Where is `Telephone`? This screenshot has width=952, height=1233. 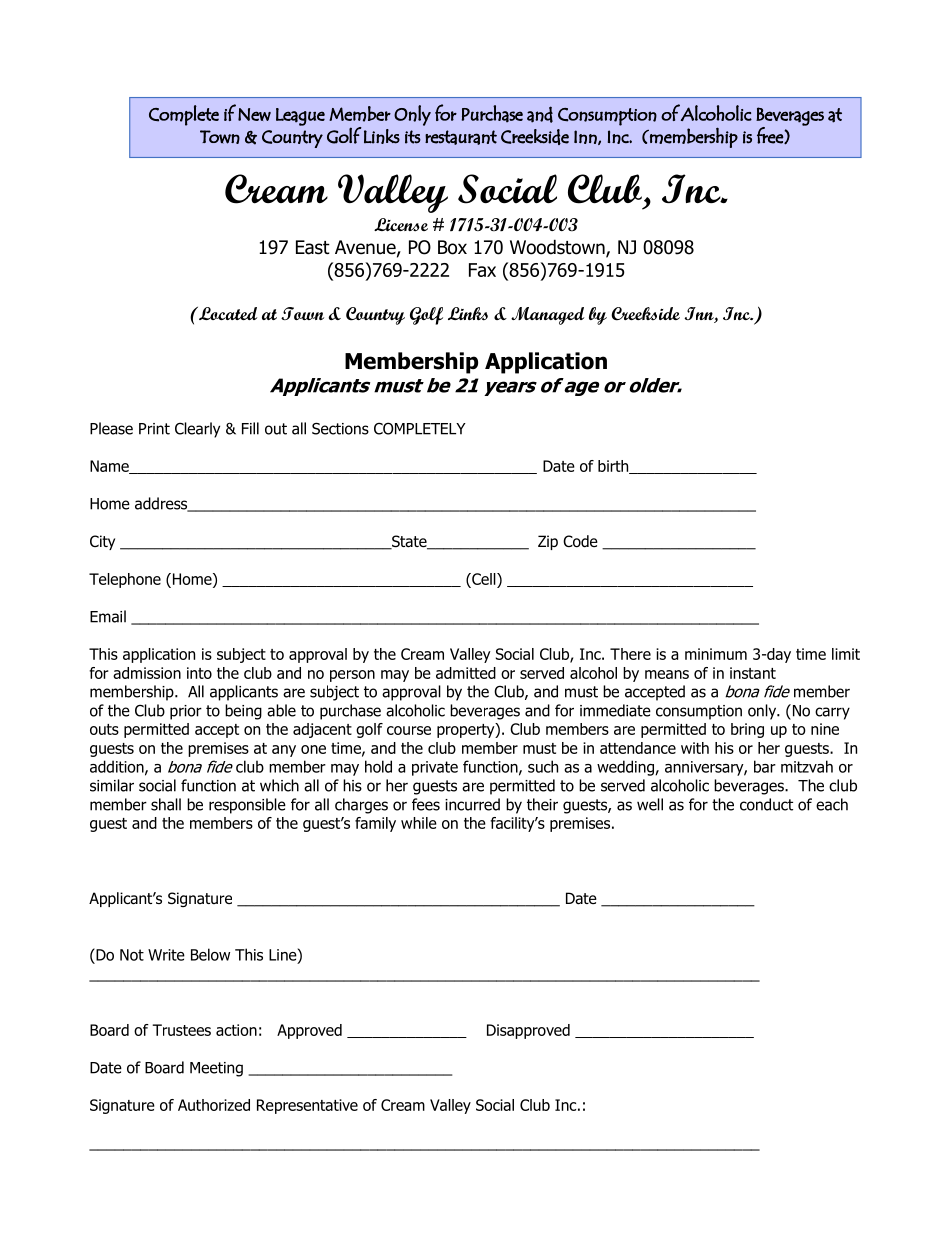
Telephone is located at coordinates (125, 580).
